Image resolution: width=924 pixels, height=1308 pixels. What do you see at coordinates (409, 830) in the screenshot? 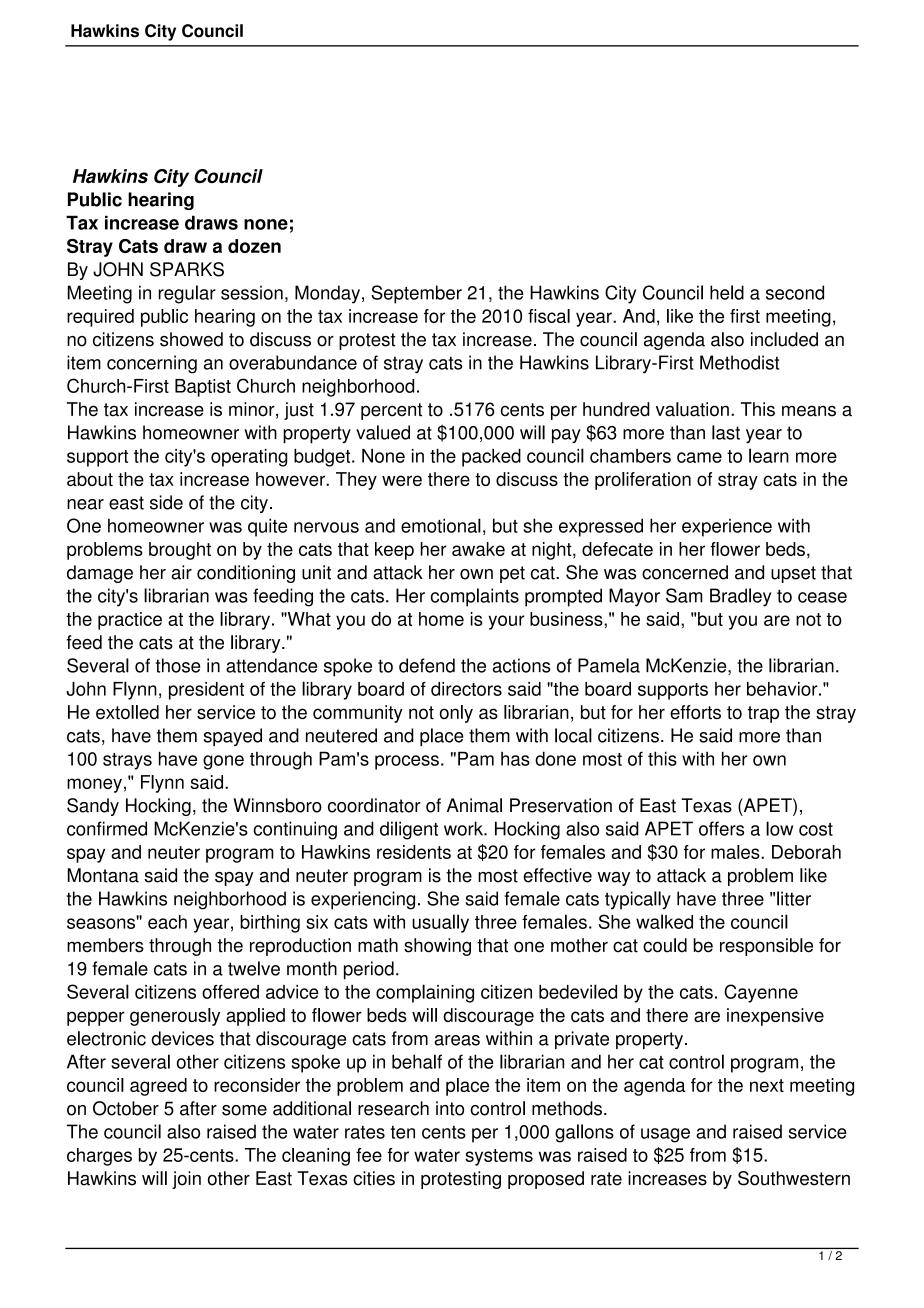
I see `diligent` at bounding box center [409, 830].
